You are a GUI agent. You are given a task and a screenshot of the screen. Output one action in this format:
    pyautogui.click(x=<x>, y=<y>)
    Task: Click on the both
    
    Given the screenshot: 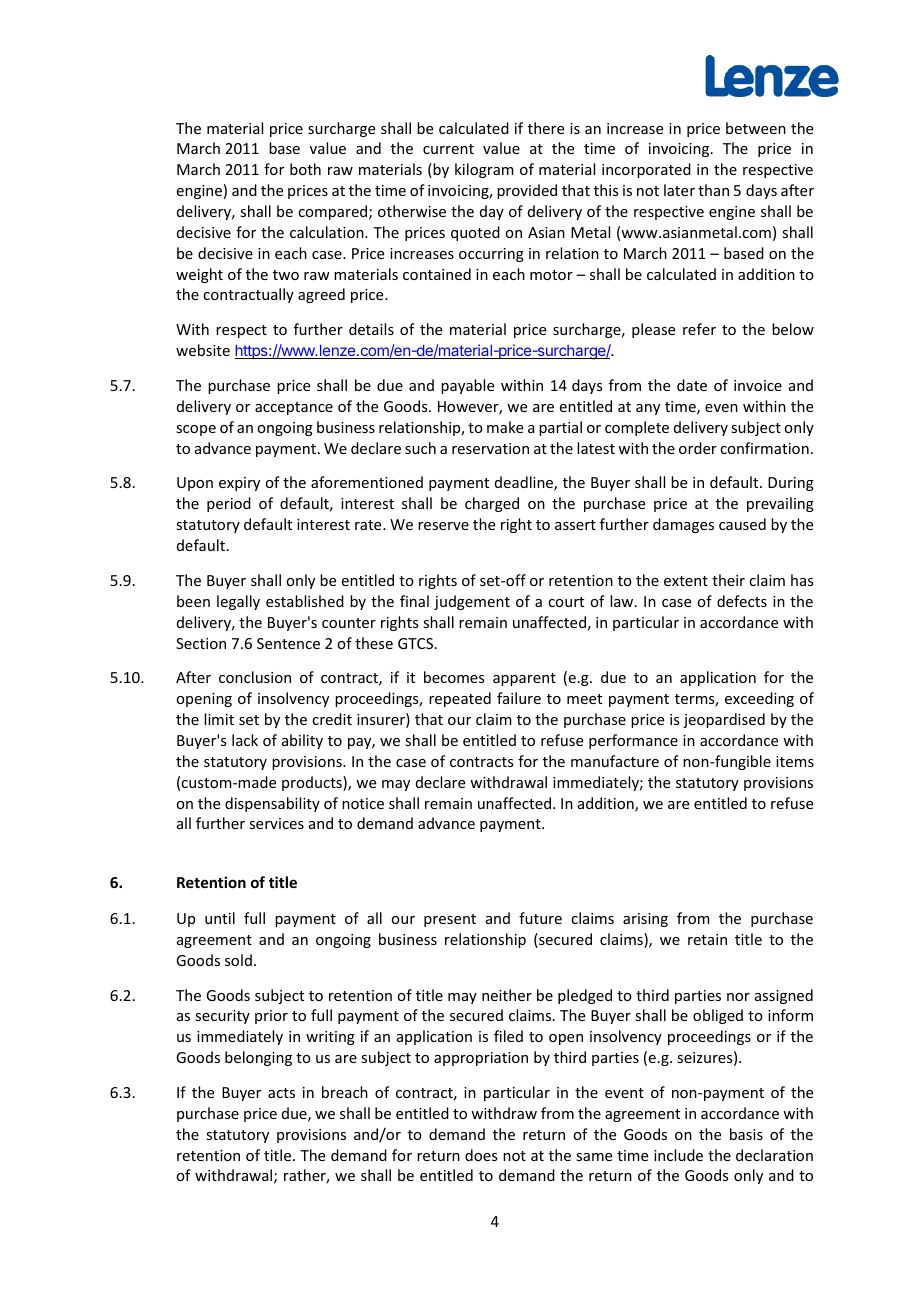 What is the action you would take?
    pyautogui.click(x=305, y=169)
